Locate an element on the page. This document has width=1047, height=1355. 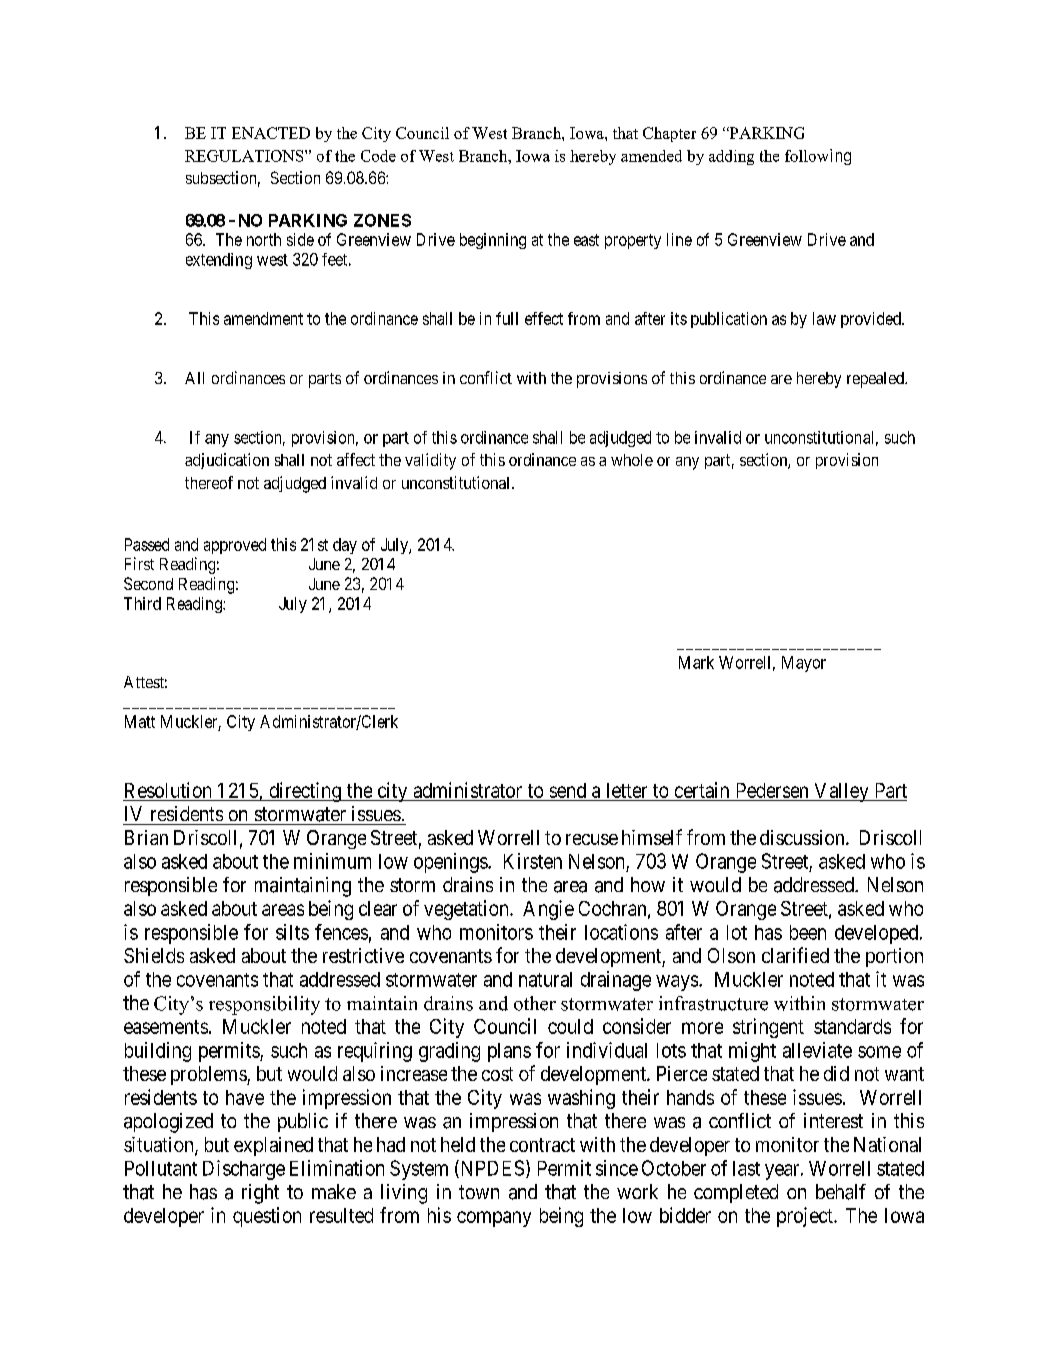
Kirsten is located at coordinates (533, 861).
